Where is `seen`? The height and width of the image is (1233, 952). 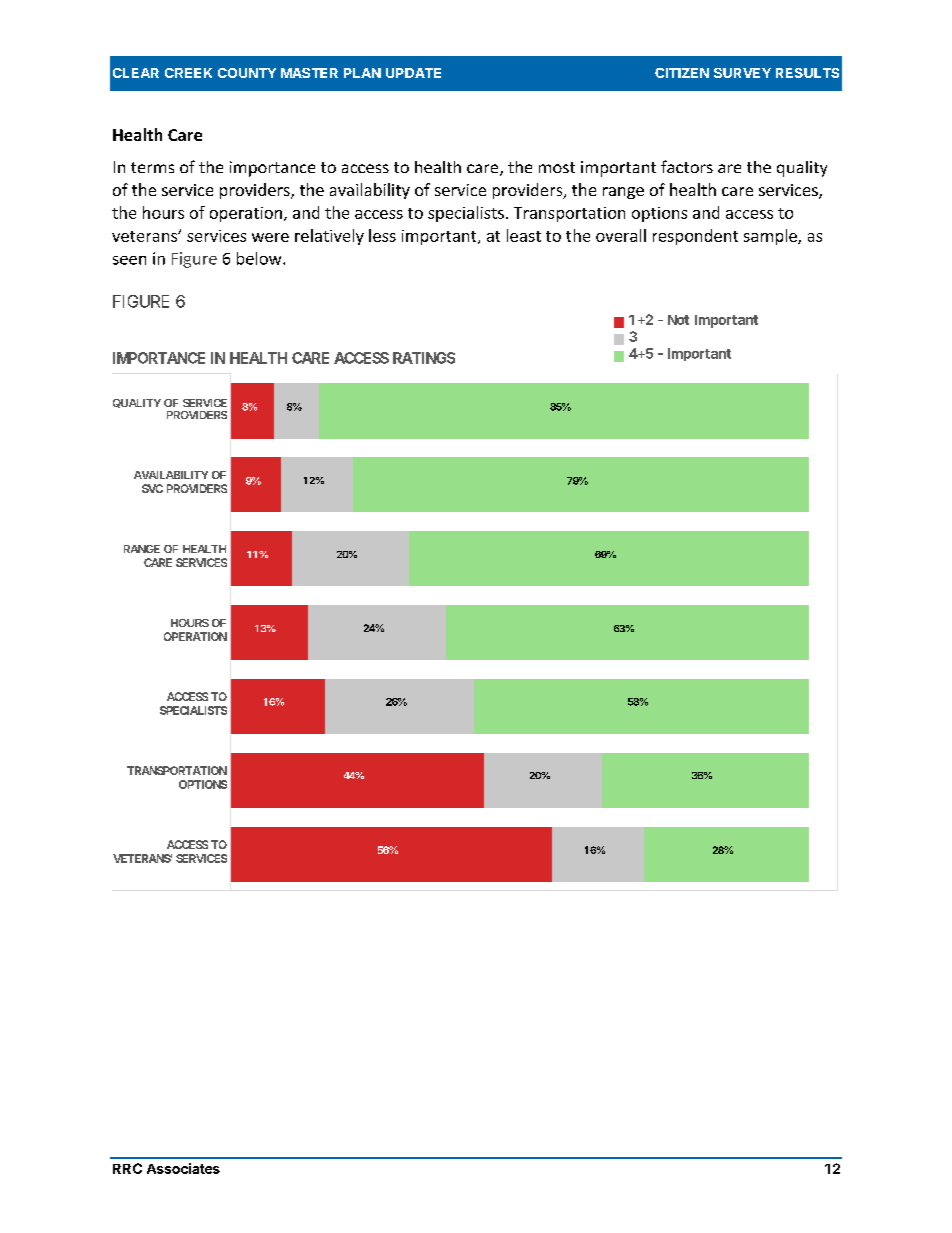
seen is located at coordinates (129, 260).
